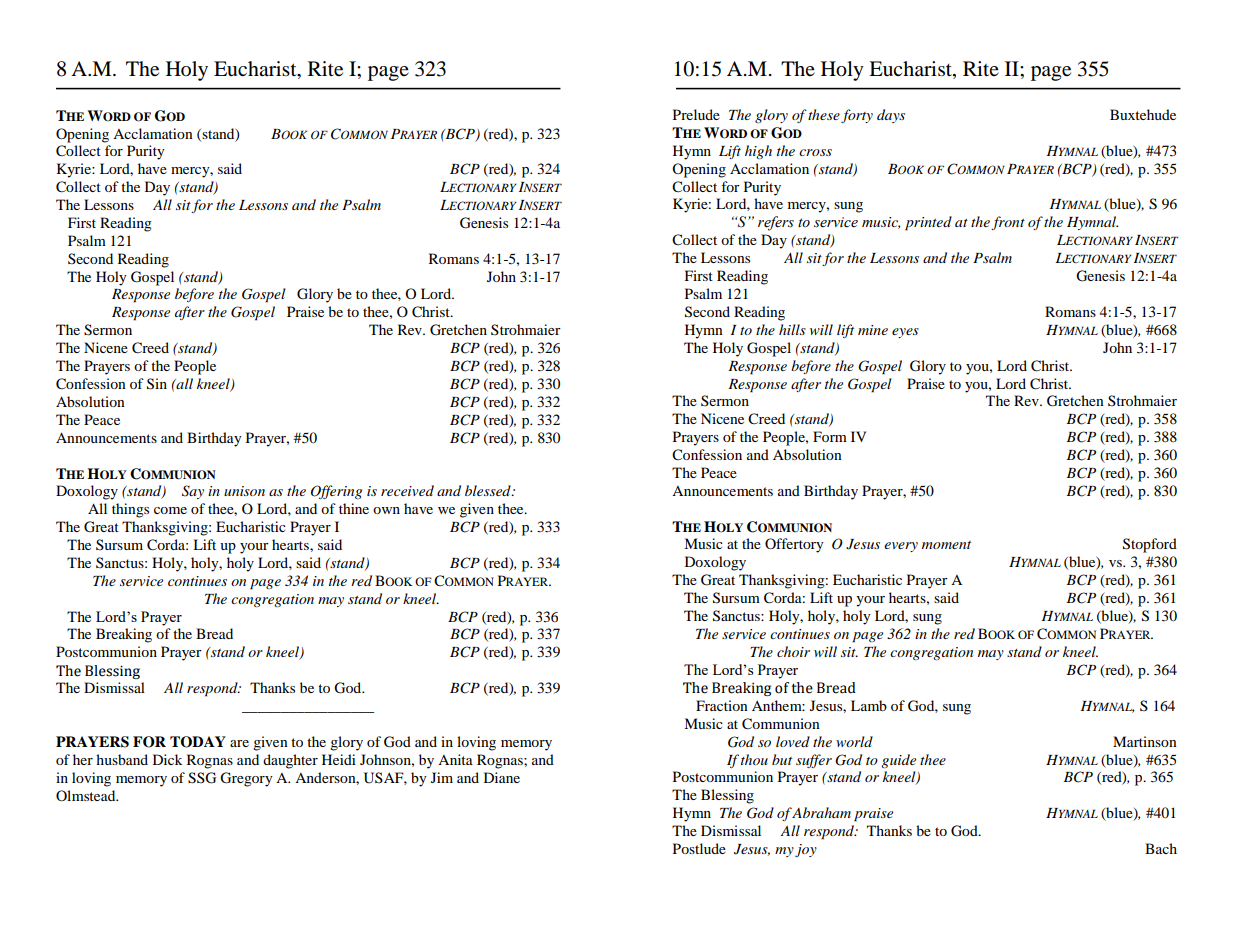 The width and height of the document is (1233, 952). I want to click on TODAY, so click(198, 742).
